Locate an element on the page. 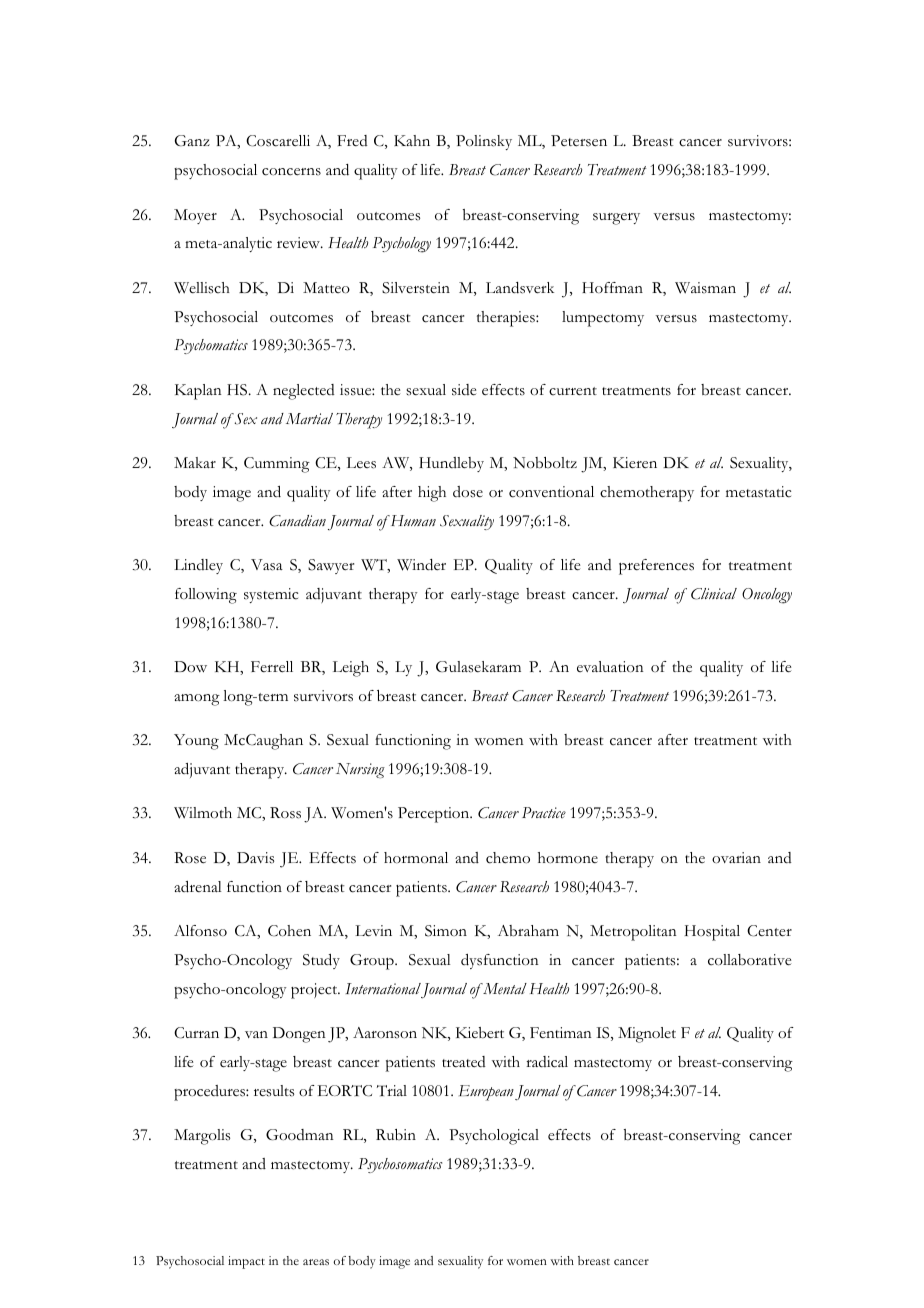  radical is located at coordinates (547, 1062).
